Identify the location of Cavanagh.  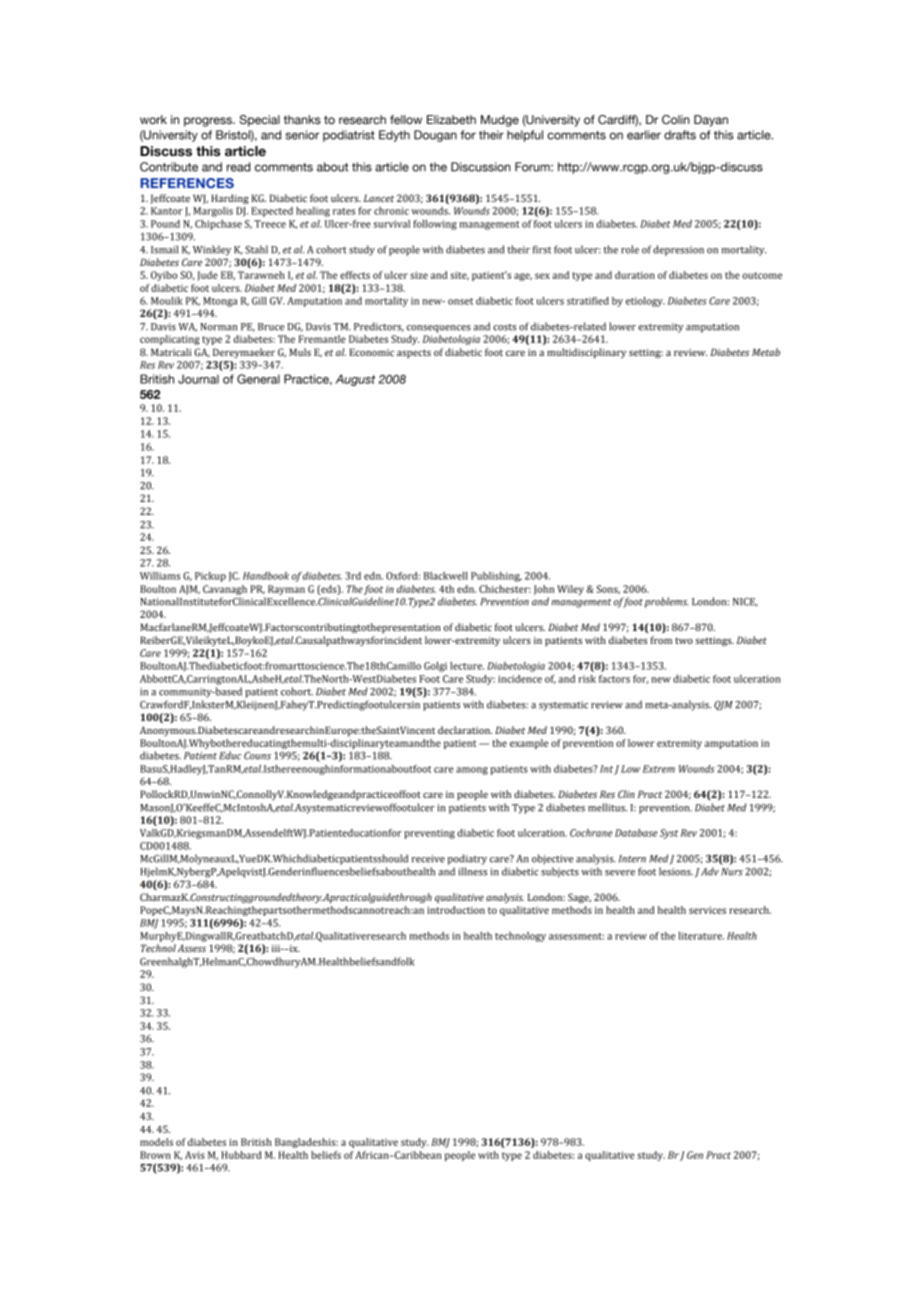
(225, 590).
